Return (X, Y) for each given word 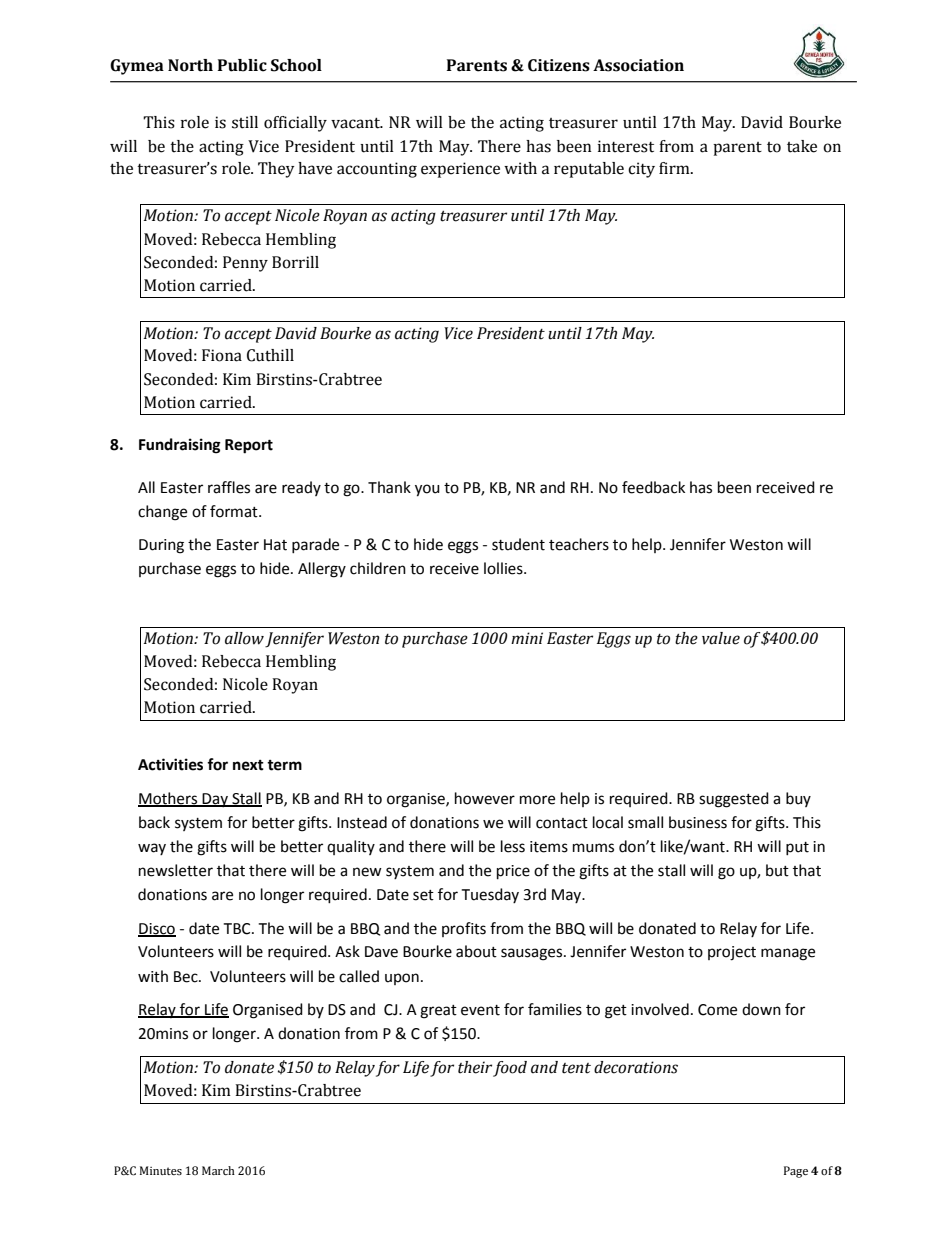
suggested (734, 800)
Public (242, 65)
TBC (238, 929)
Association (638, 65)
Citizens (559, 65)
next (248, 765)
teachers (579, 544)
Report (249, 446)
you (427, 490)
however (485, 798)
